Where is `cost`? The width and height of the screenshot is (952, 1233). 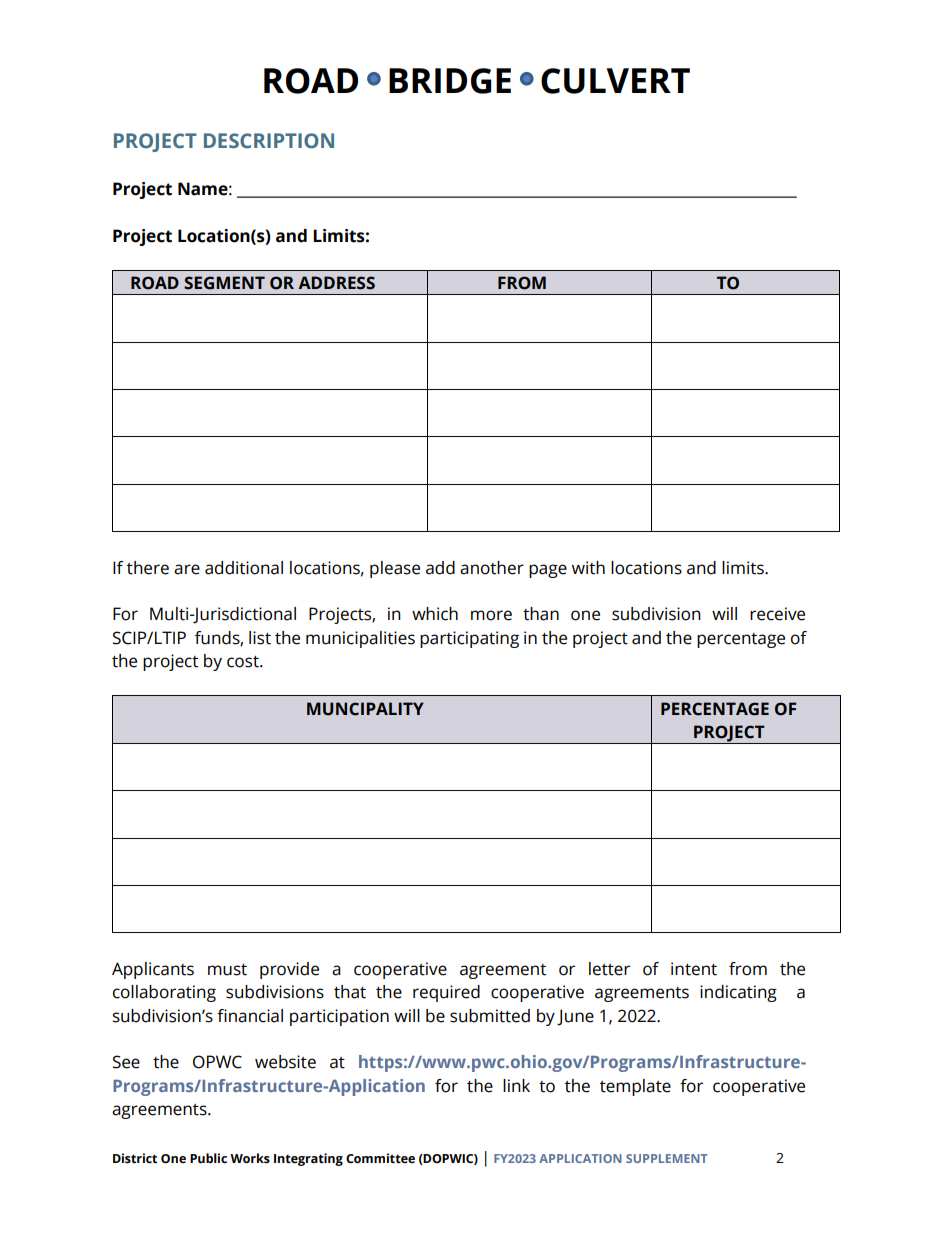
cost is located at coordinates (244, 662).
